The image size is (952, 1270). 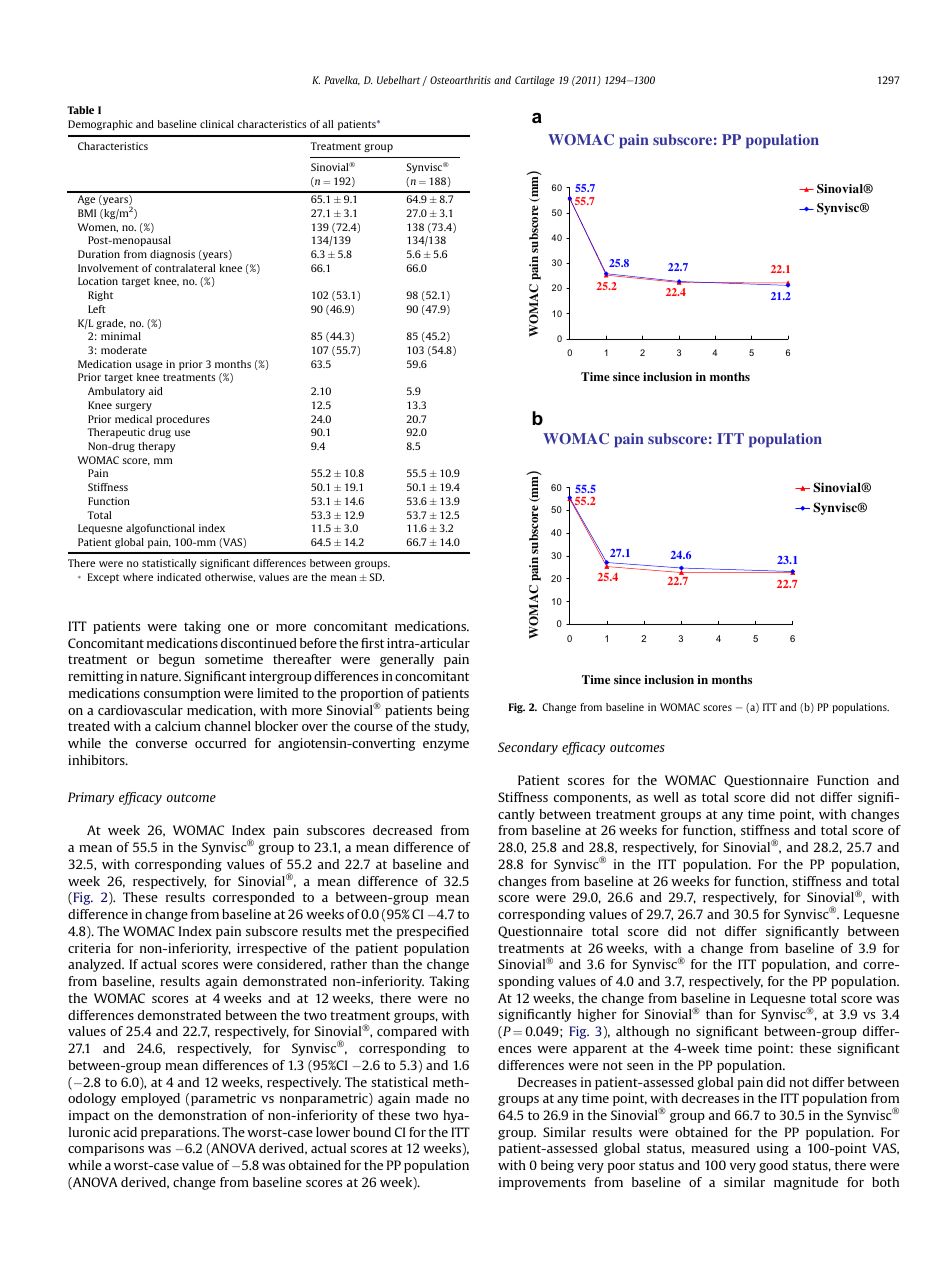 I want to click on Cartilage, so click(x=535, y=81).
